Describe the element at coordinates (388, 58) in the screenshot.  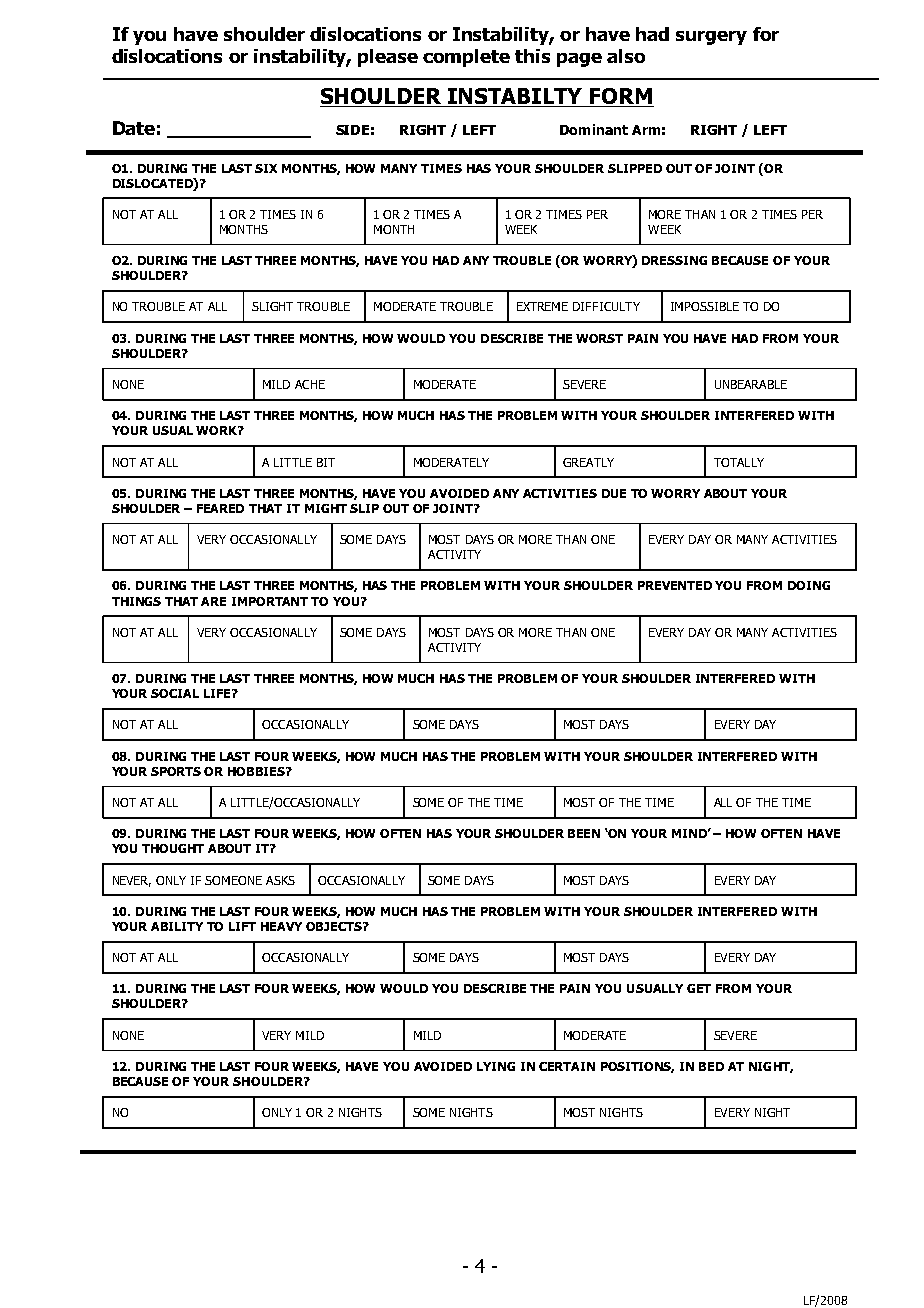
I see `please` at that location.
